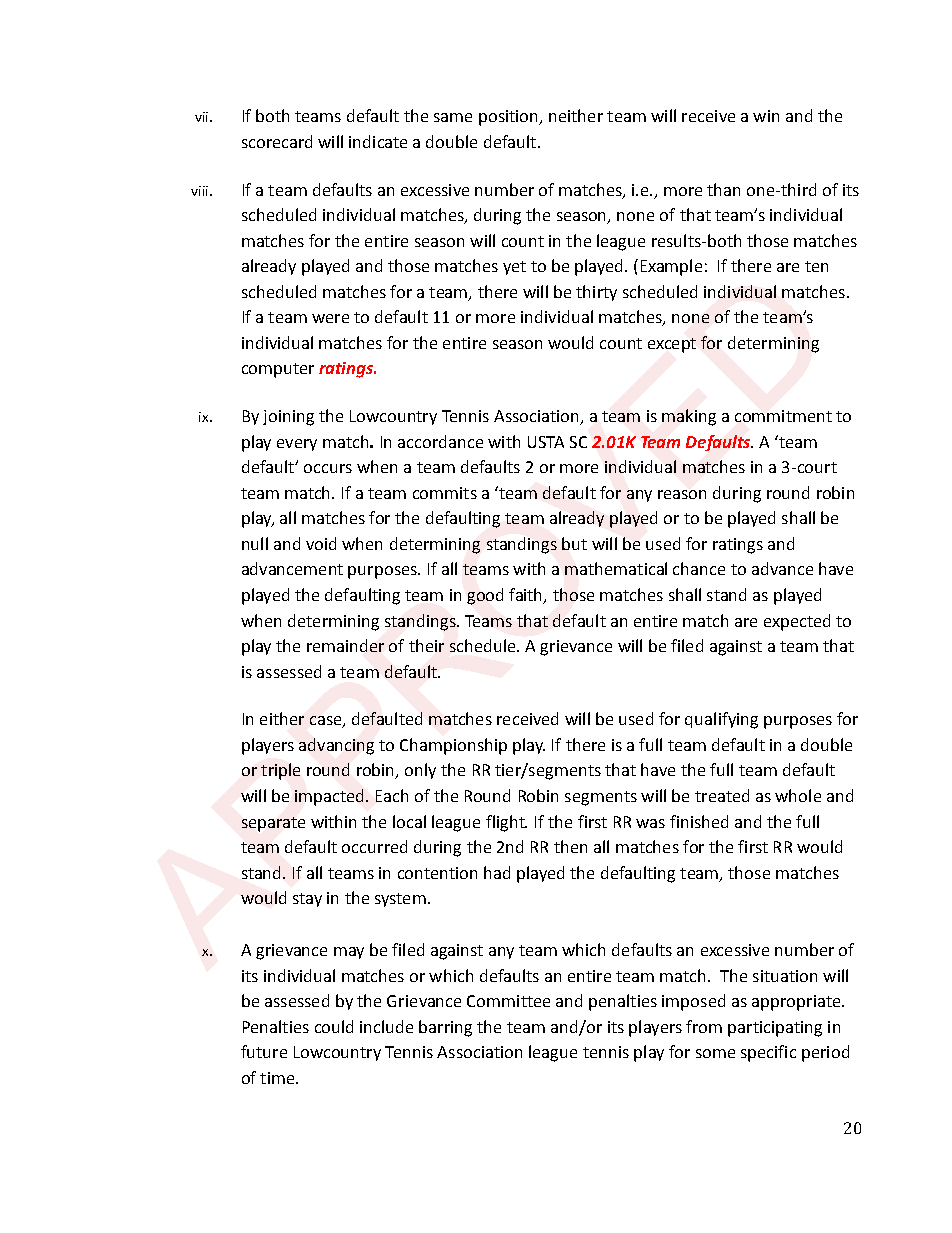  Describe the element at coordinates (527, 596) in the document. I see `faith` at that location.
